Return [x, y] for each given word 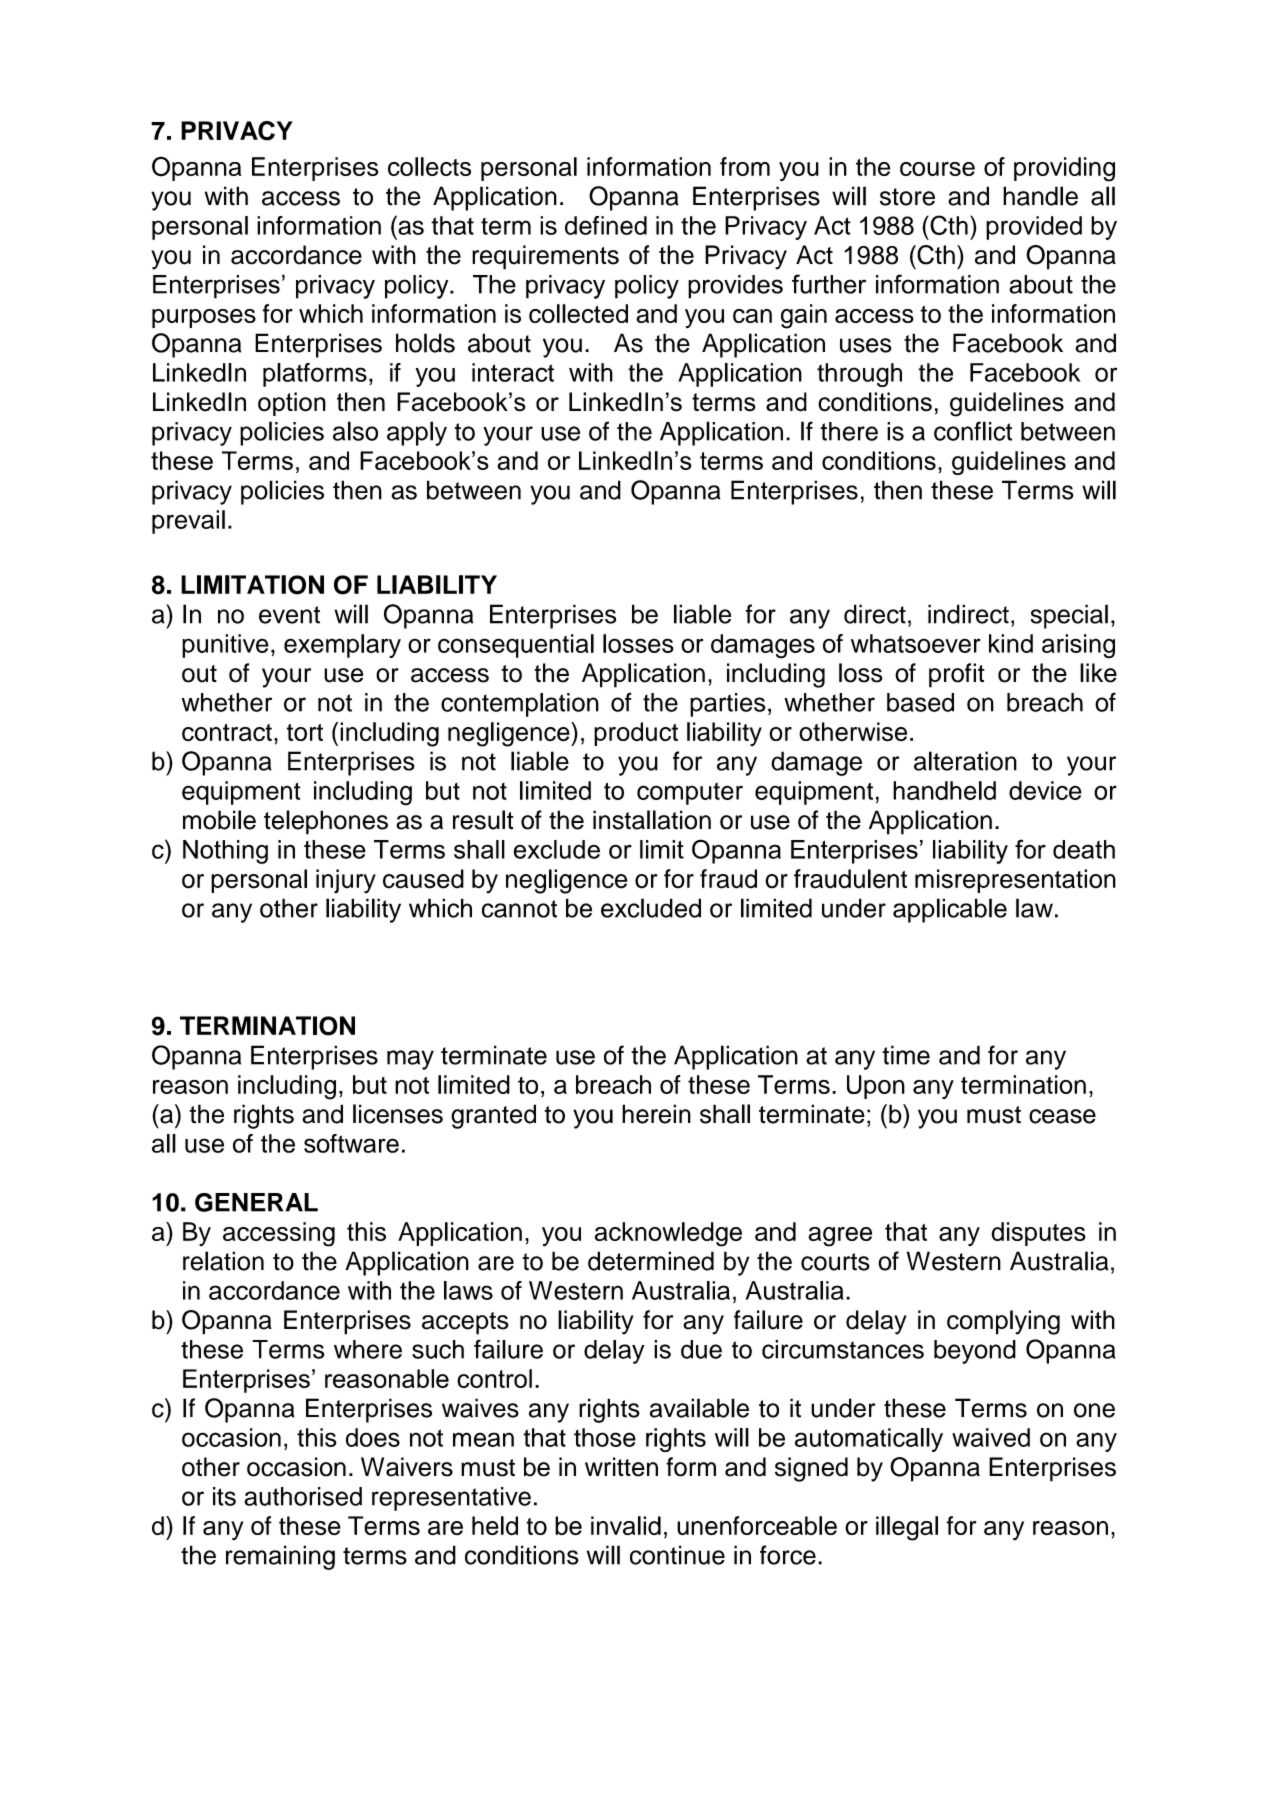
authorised [303, 1496]
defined [606, 225]
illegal [907, 1528]
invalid [626, 1525]
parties [727, 705]
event [289, 615]
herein [656, 1114]
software [351, 1143]
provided [1034, 228]
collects [429, 166]
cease [1062, 1116]
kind [1011, 643]
